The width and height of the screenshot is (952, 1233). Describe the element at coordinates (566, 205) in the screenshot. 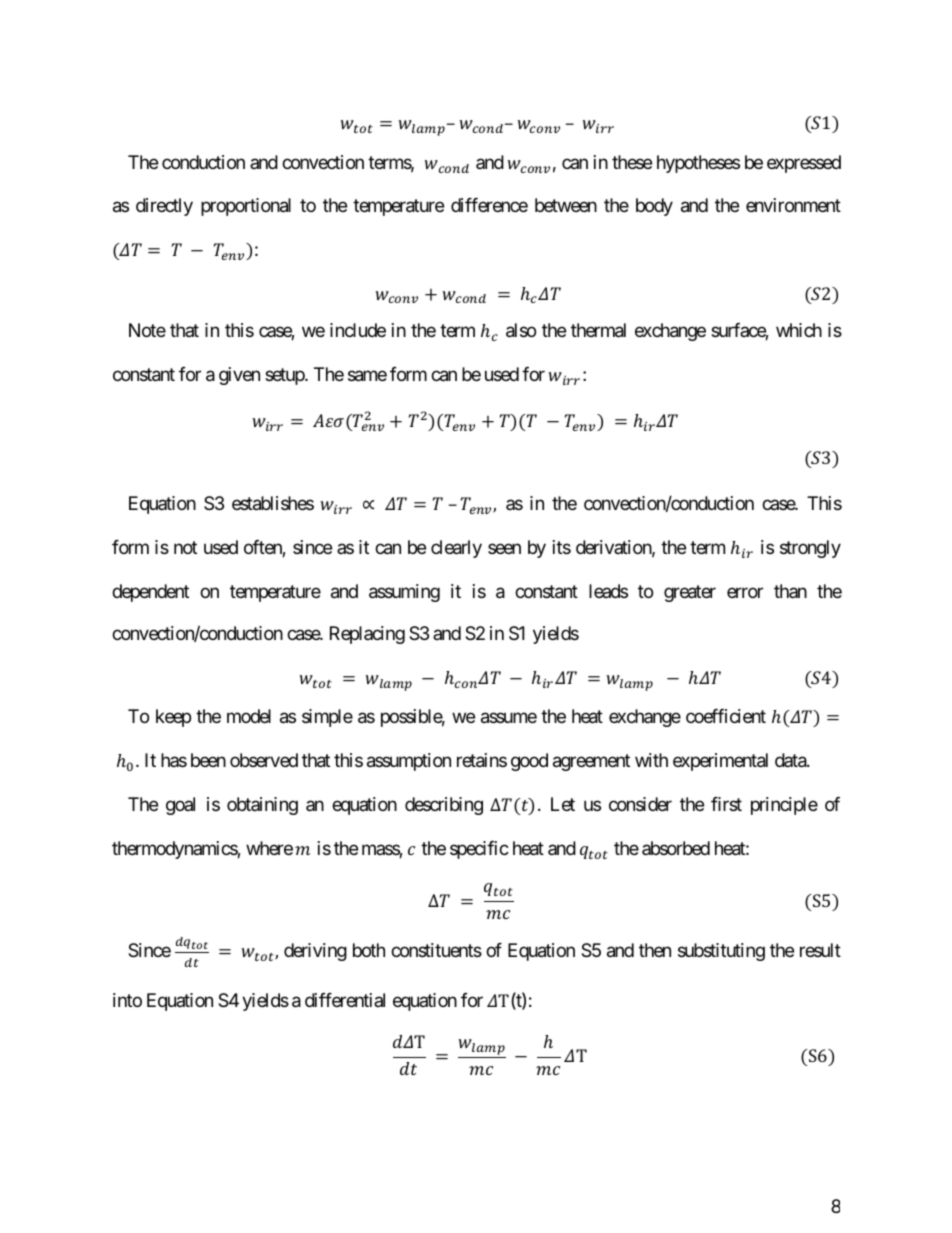

I see `between` at that location.
